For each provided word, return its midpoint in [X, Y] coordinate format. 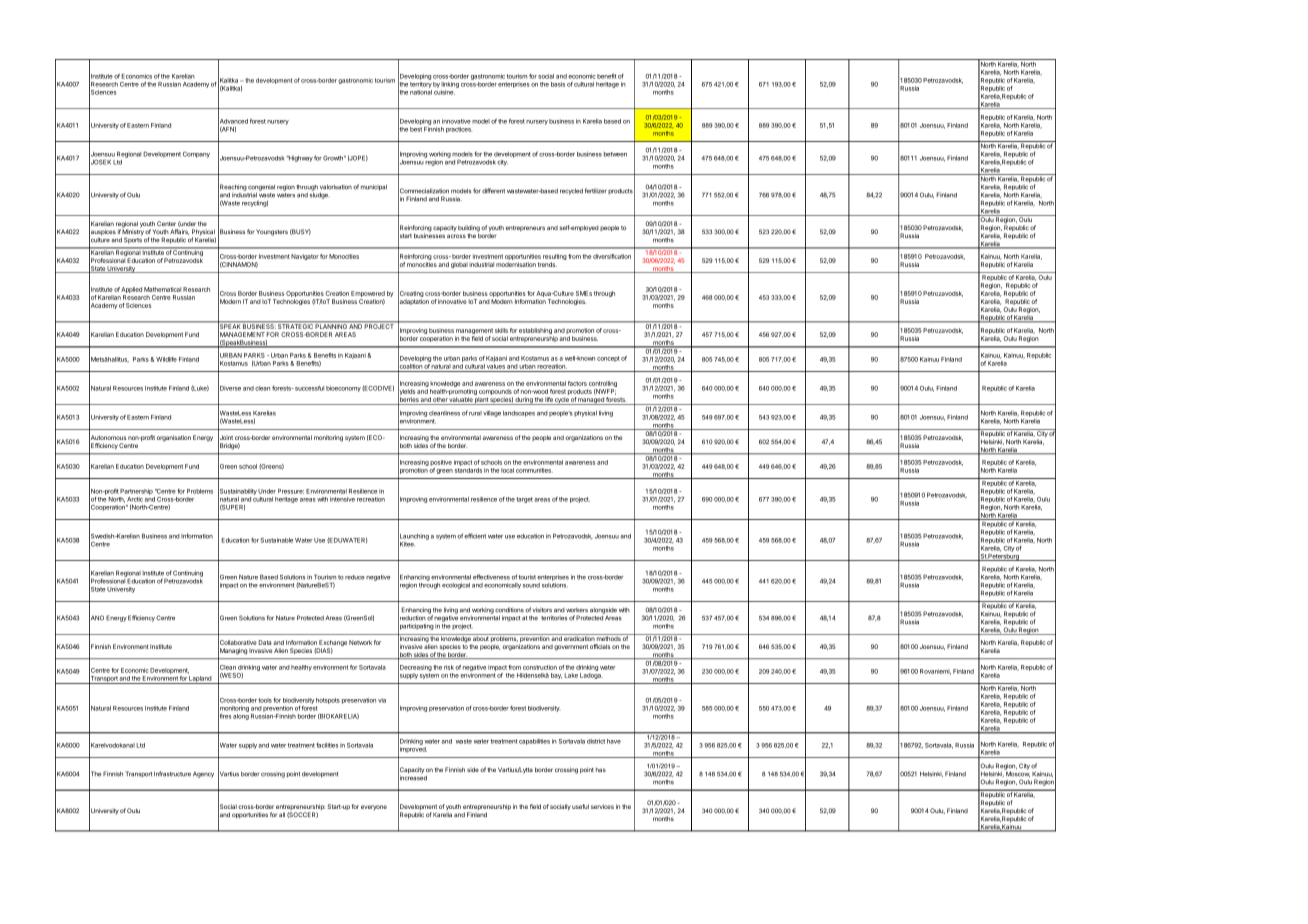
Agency [203, 775]
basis [558, 84]
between [615, 154]
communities [534, 470]
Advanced [233, 121]
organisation [174, 438]
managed [591, 401]
